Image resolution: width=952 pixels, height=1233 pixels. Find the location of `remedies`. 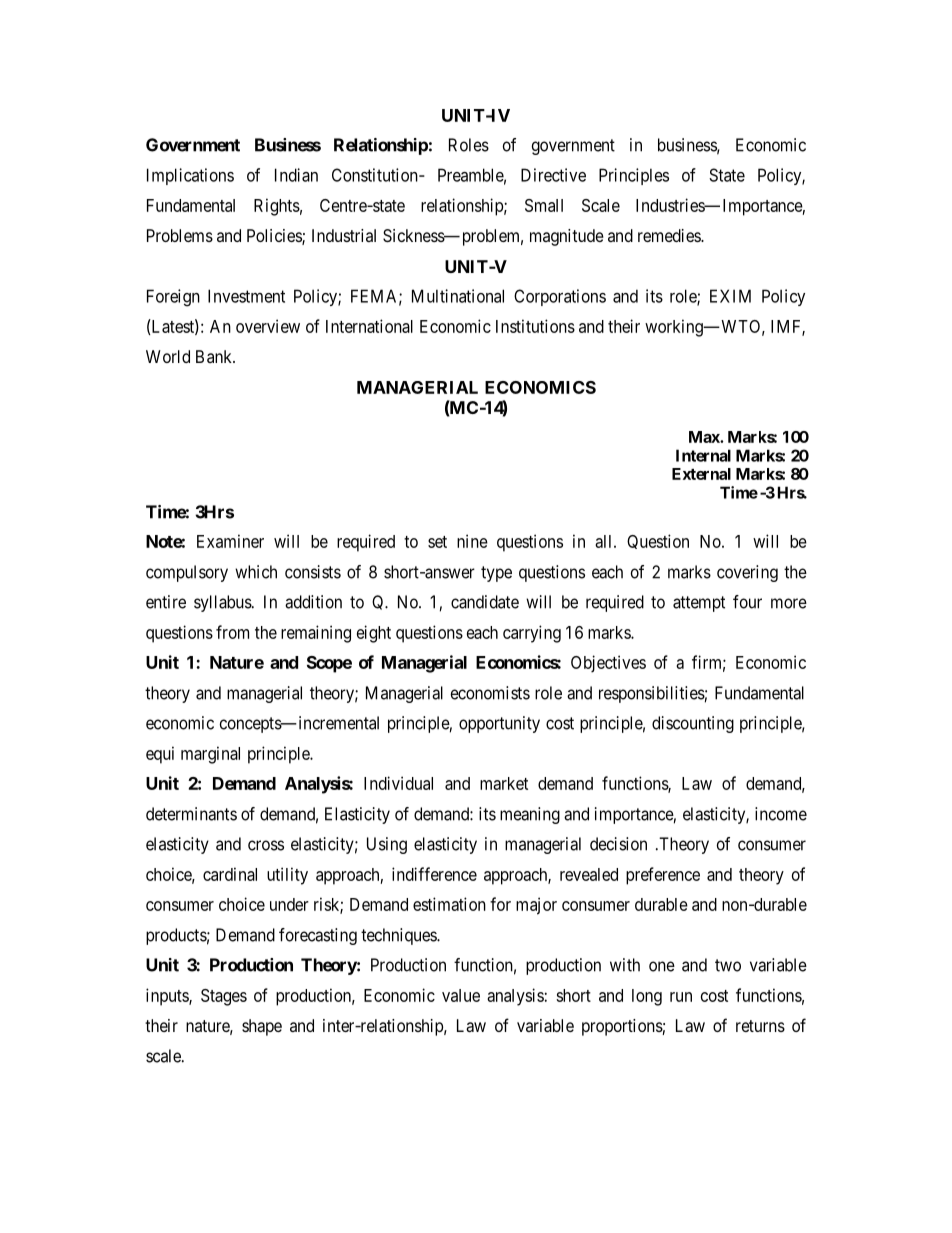

remedies is located at coordinates (670, 235).
